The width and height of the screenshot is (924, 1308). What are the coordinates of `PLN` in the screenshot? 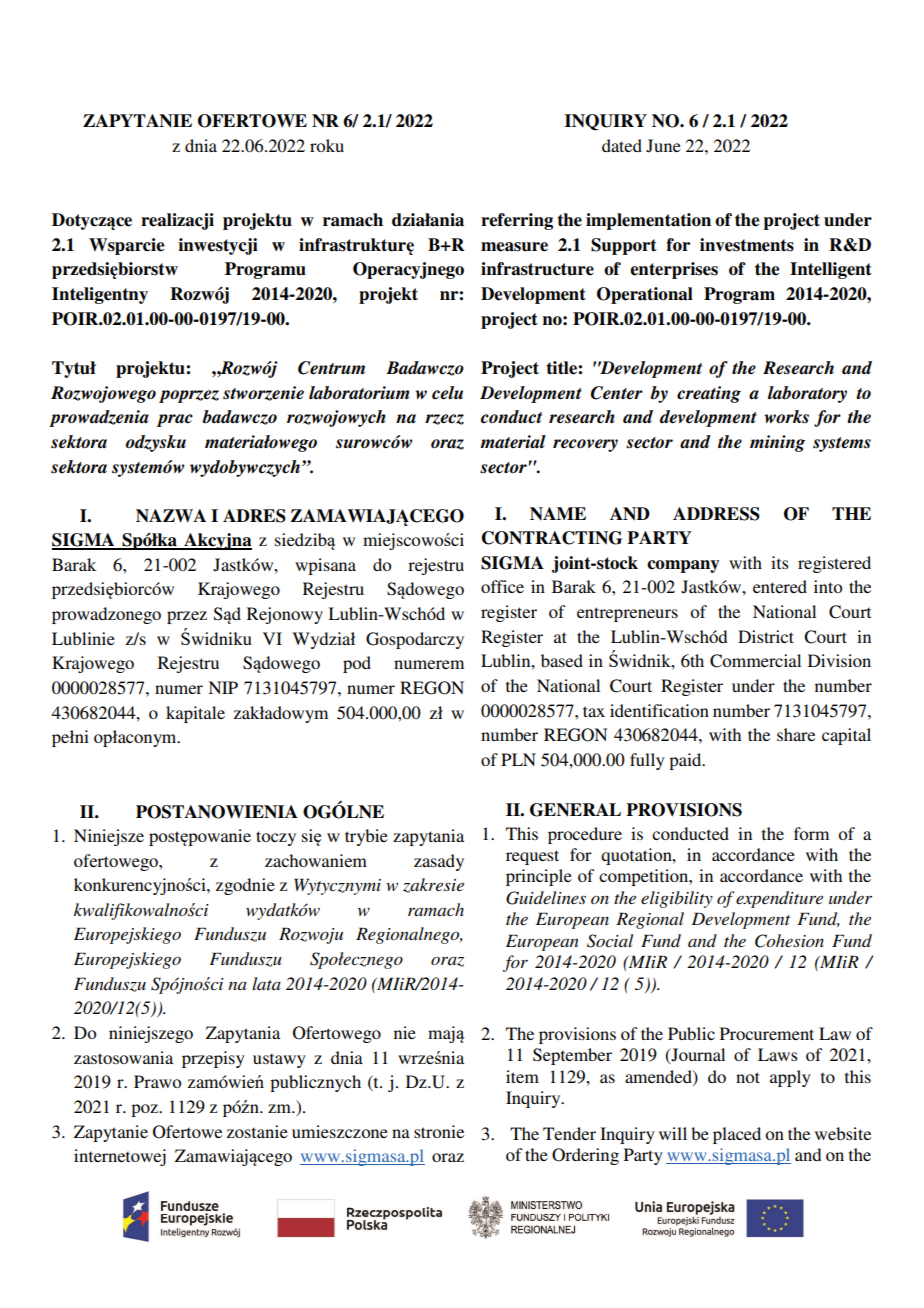 It's located at (518, 759).
